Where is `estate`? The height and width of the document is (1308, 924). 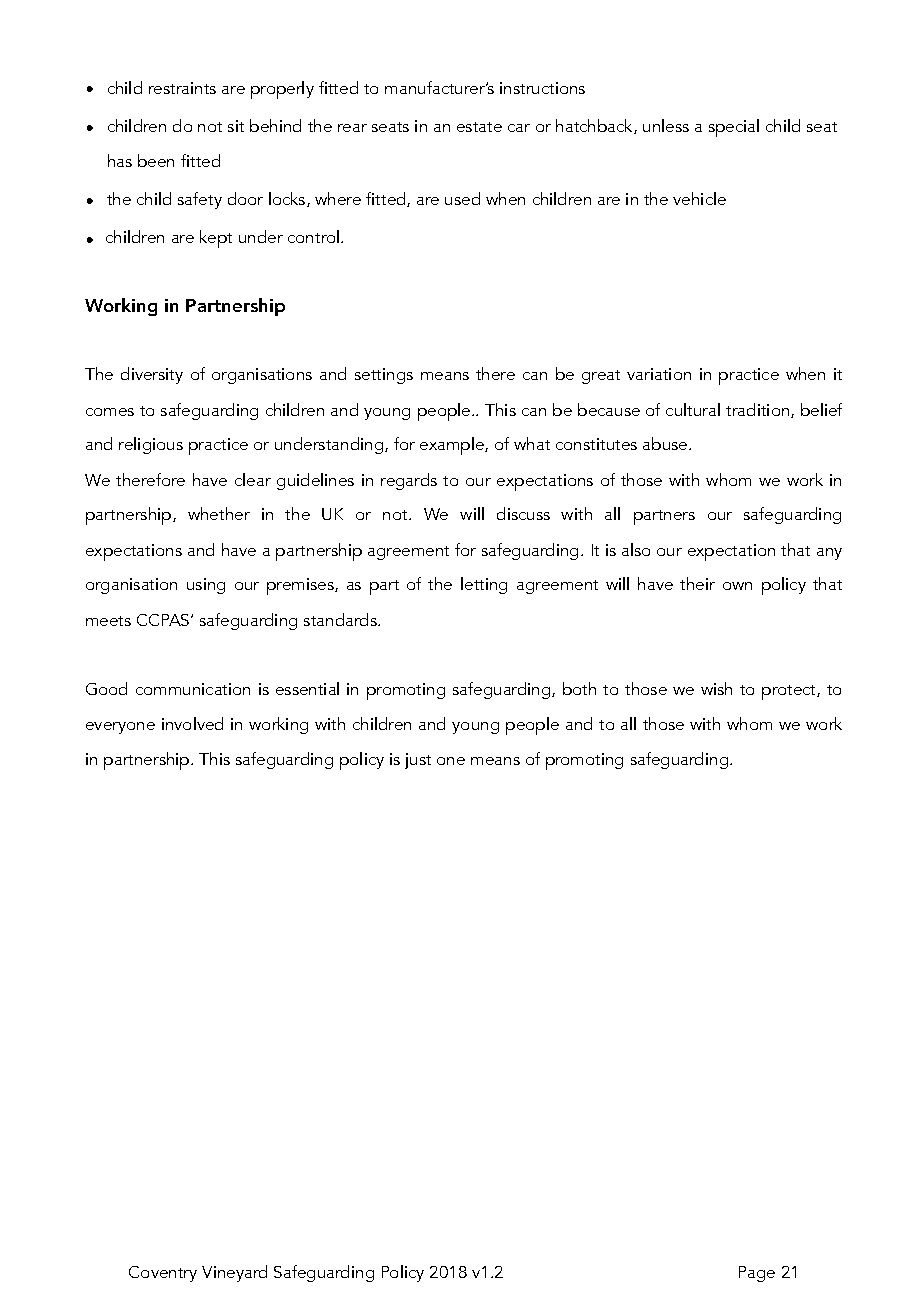 estate is located at coordinates (479, 127).
